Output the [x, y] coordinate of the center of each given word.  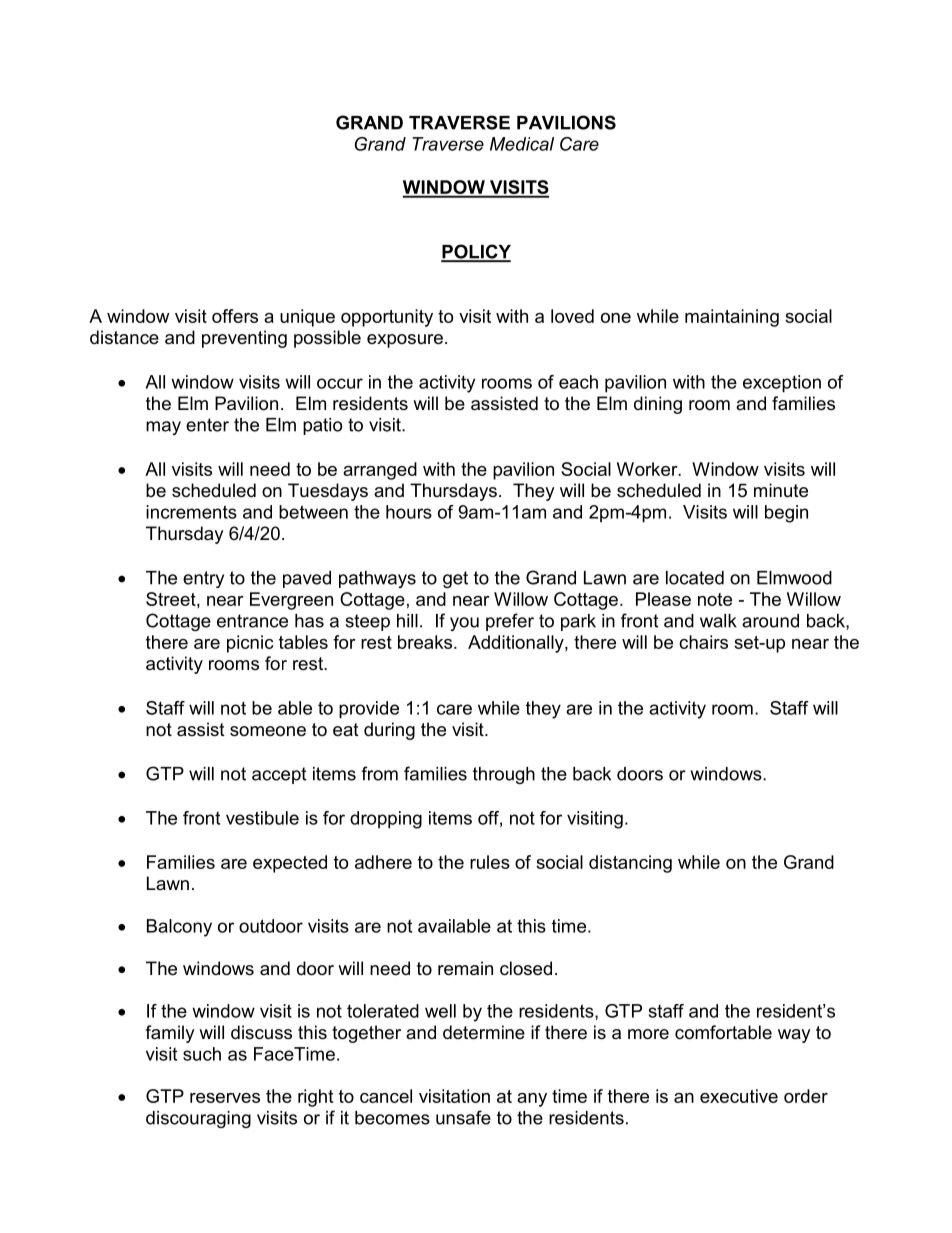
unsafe [463, 1117]
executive [739, 1096]
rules [490, 862]
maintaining [732, 318]
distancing [630, 864]
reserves [225, 1098]
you [464, 624]
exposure [405, 341]
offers [235, 316]
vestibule [262, 818]
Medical [522, 144]
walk [718, 621]
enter [207, 425]
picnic [250, 644]
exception [782, 384]
